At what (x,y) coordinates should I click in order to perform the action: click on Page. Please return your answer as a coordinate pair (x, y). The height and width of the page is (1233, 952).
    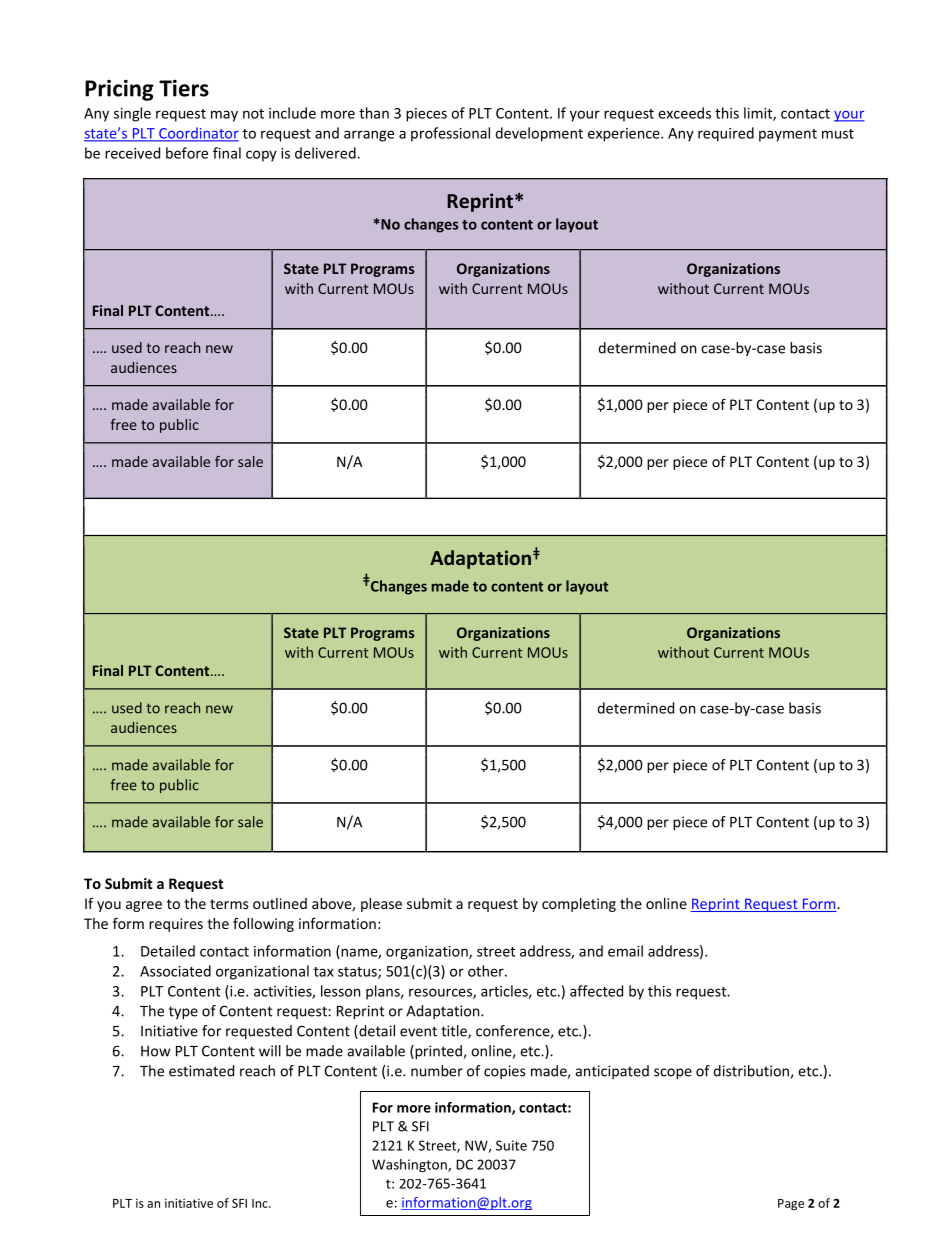
    Looking at the image, I should click on (791, 1205).
